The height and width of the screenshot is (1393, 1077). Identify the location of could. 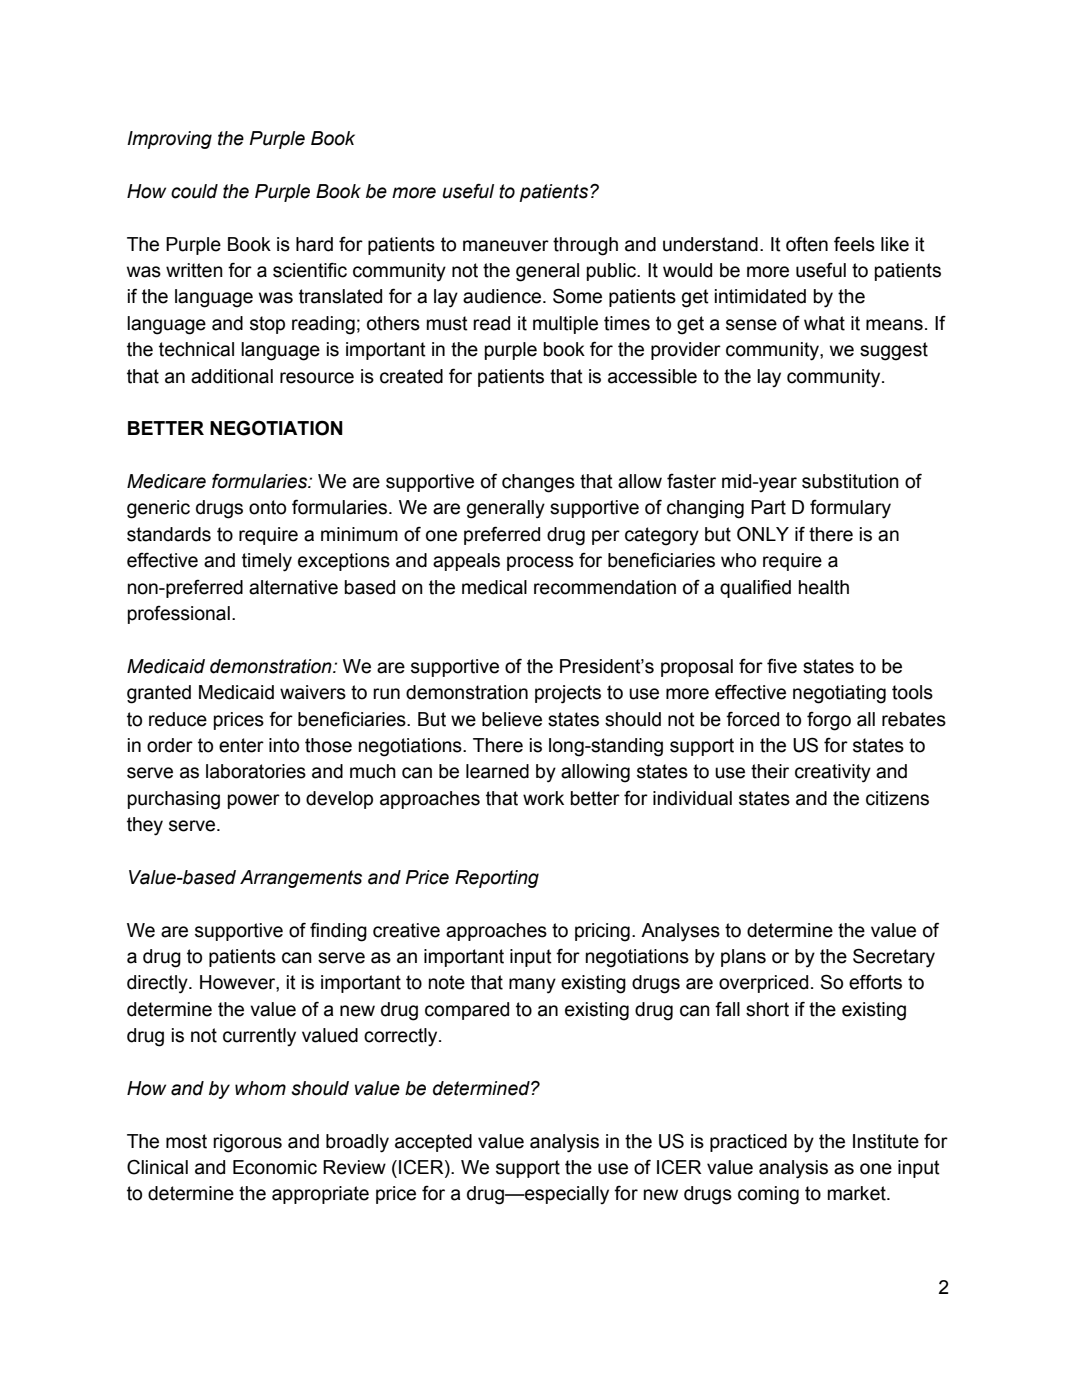
(194, 191).
